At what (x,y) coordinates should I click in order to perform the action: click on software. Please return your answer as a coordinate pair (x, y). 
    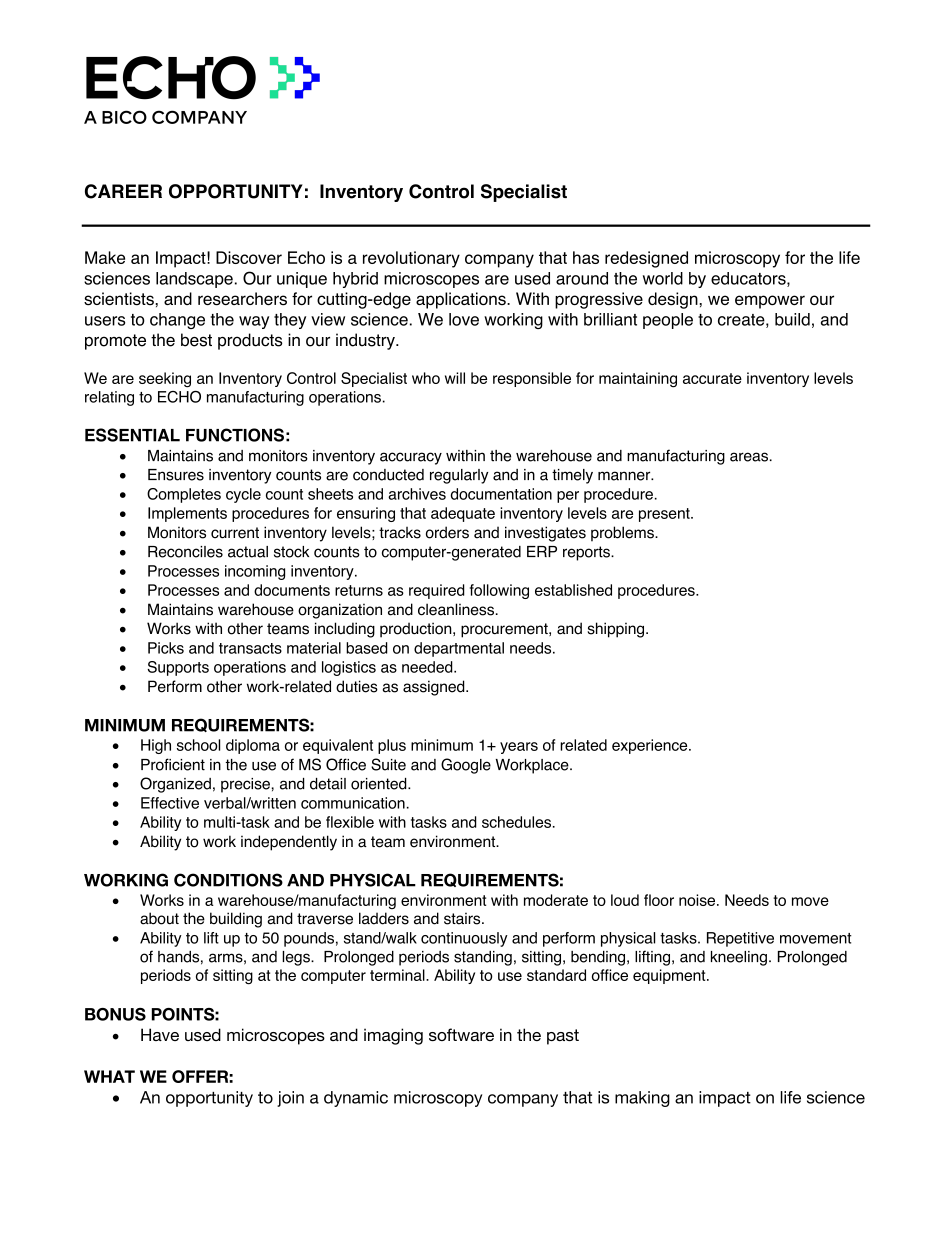
    Looking at the image, I should click on (461, 1034).
